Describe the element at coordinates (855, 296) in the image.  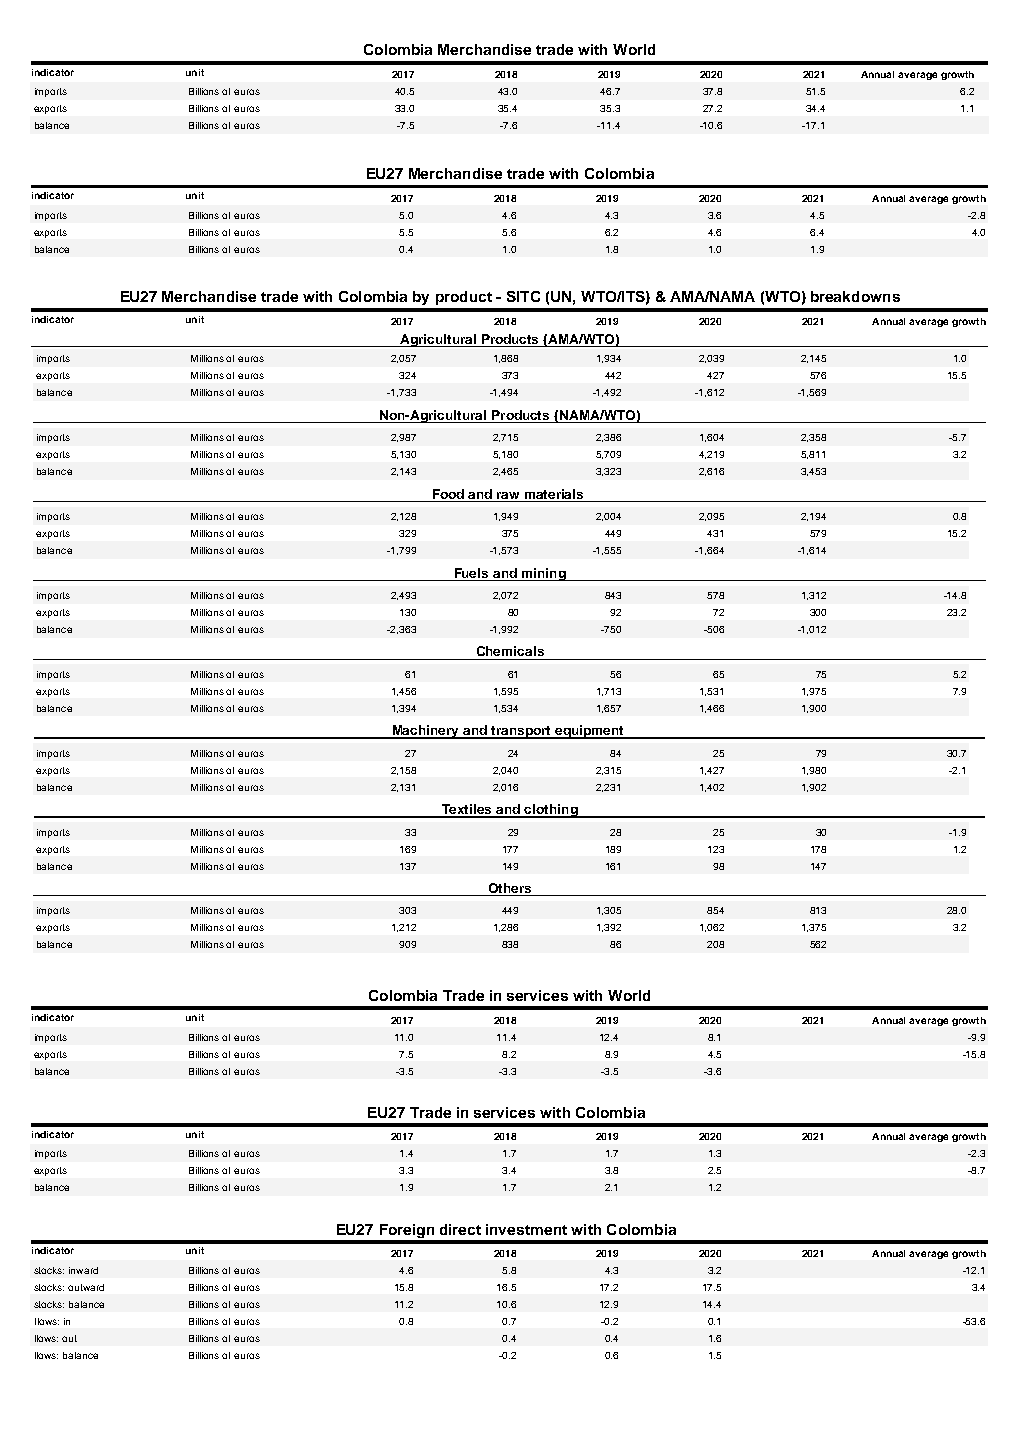
I see `breakdowns` at that location.
